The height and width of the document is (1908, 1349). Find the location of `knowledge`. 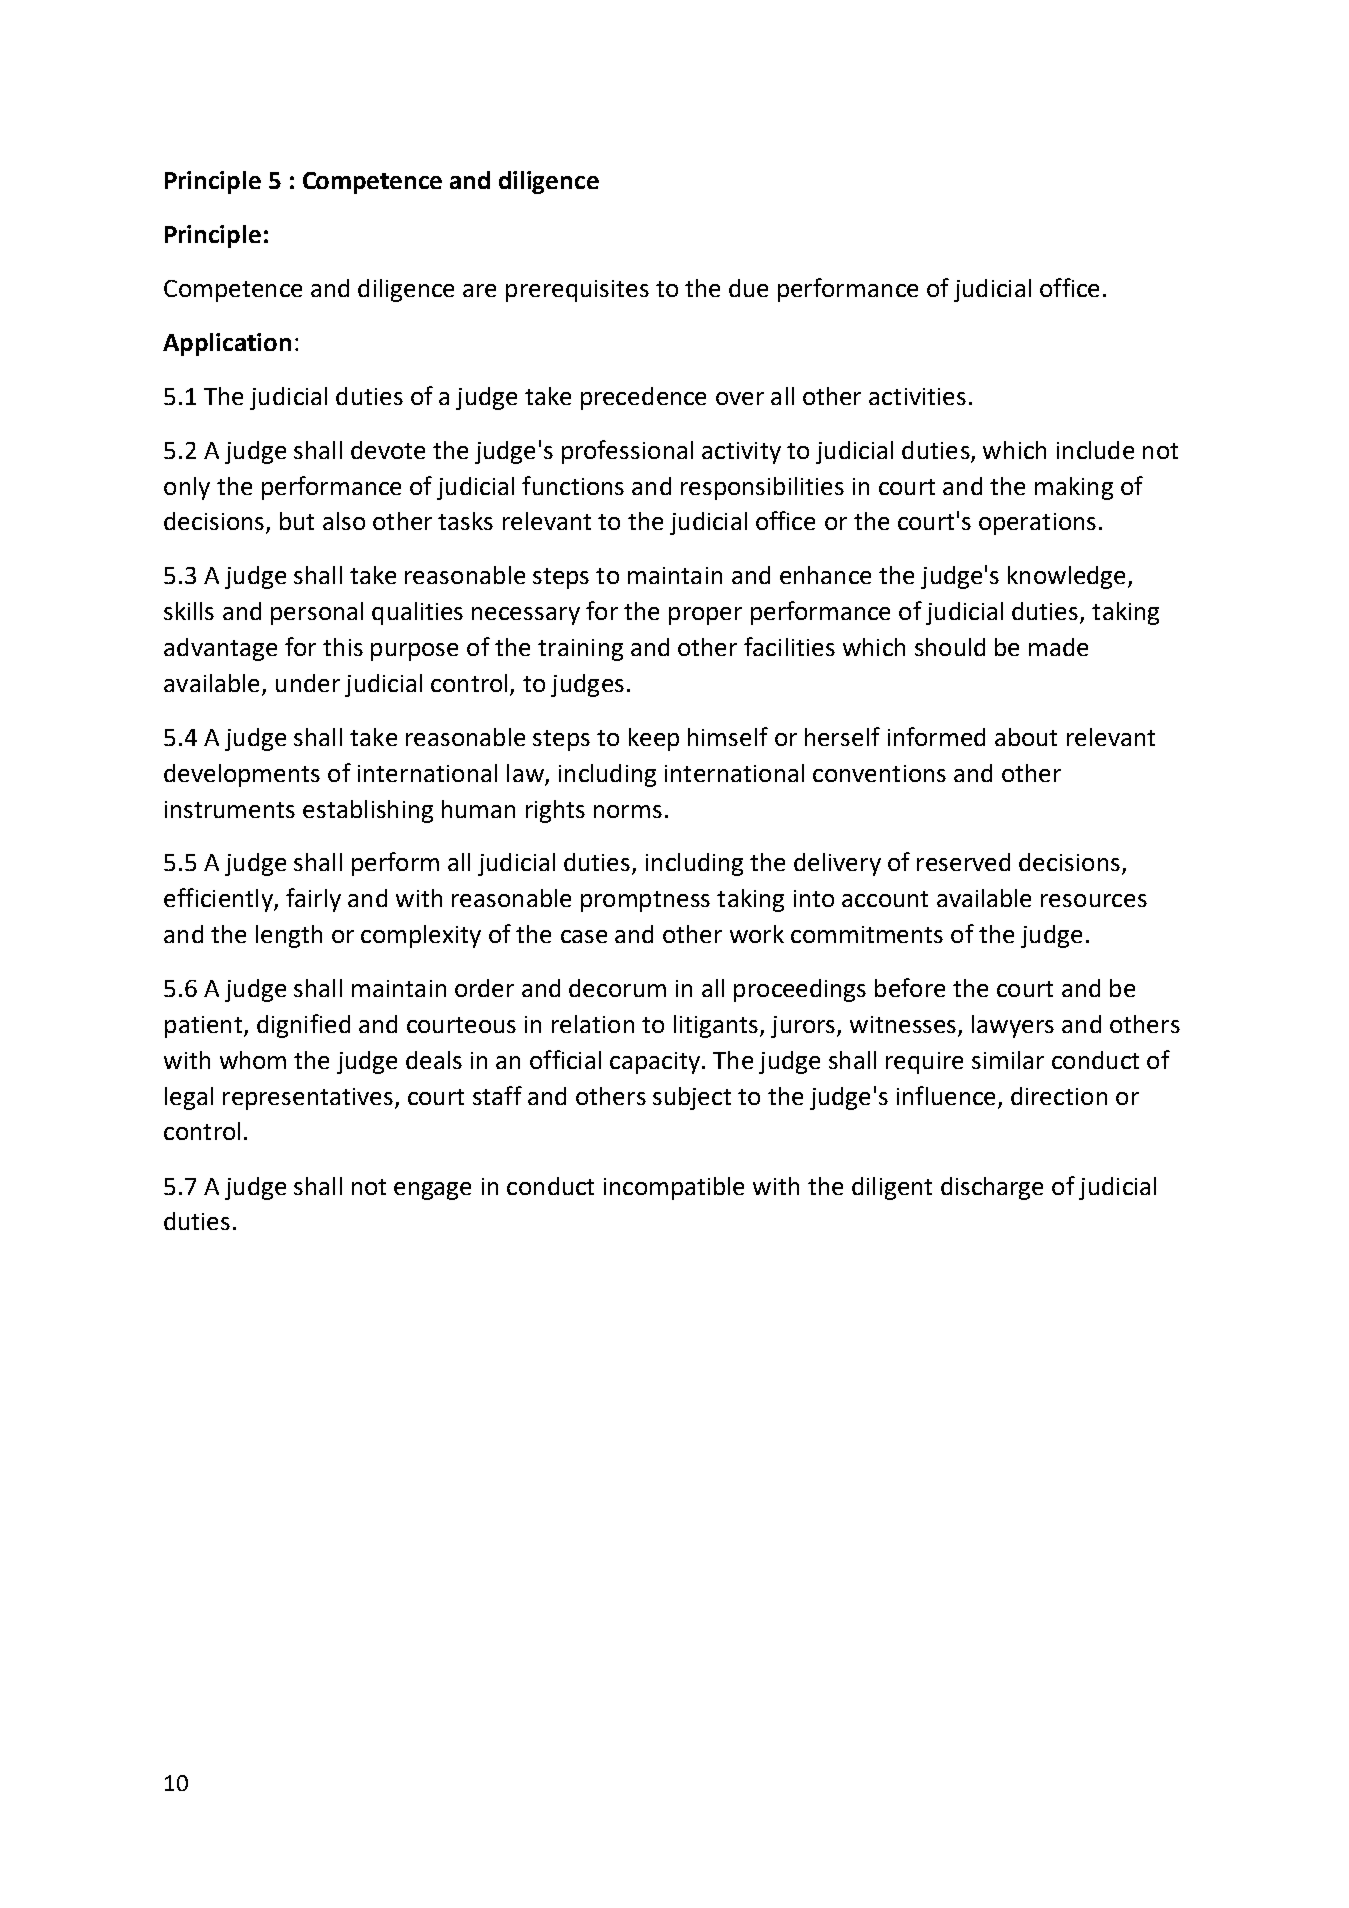

knowledge is located at coordinates (1066, 577).
